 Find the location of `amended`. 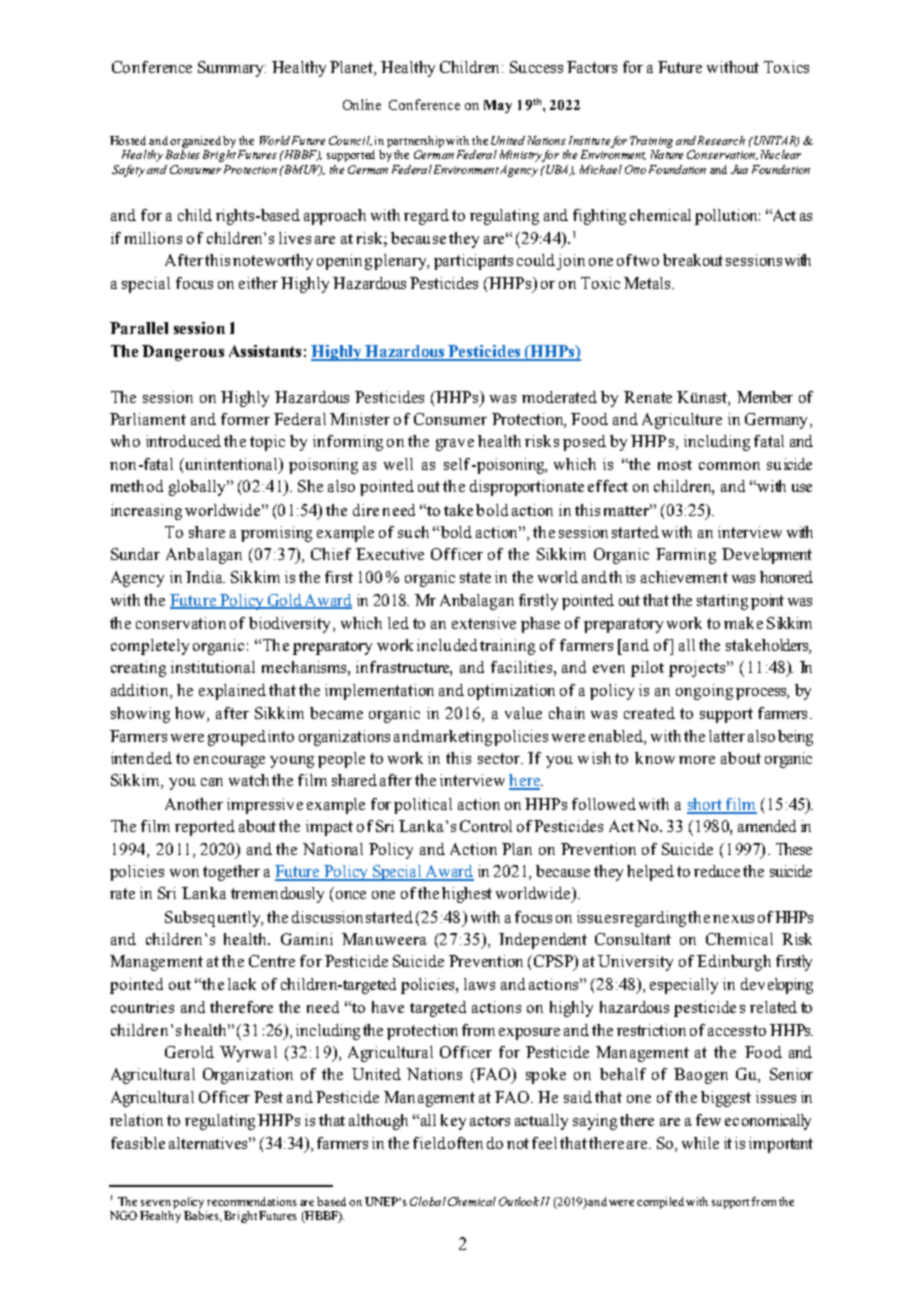

amended is located at coordinates (767, 826).
